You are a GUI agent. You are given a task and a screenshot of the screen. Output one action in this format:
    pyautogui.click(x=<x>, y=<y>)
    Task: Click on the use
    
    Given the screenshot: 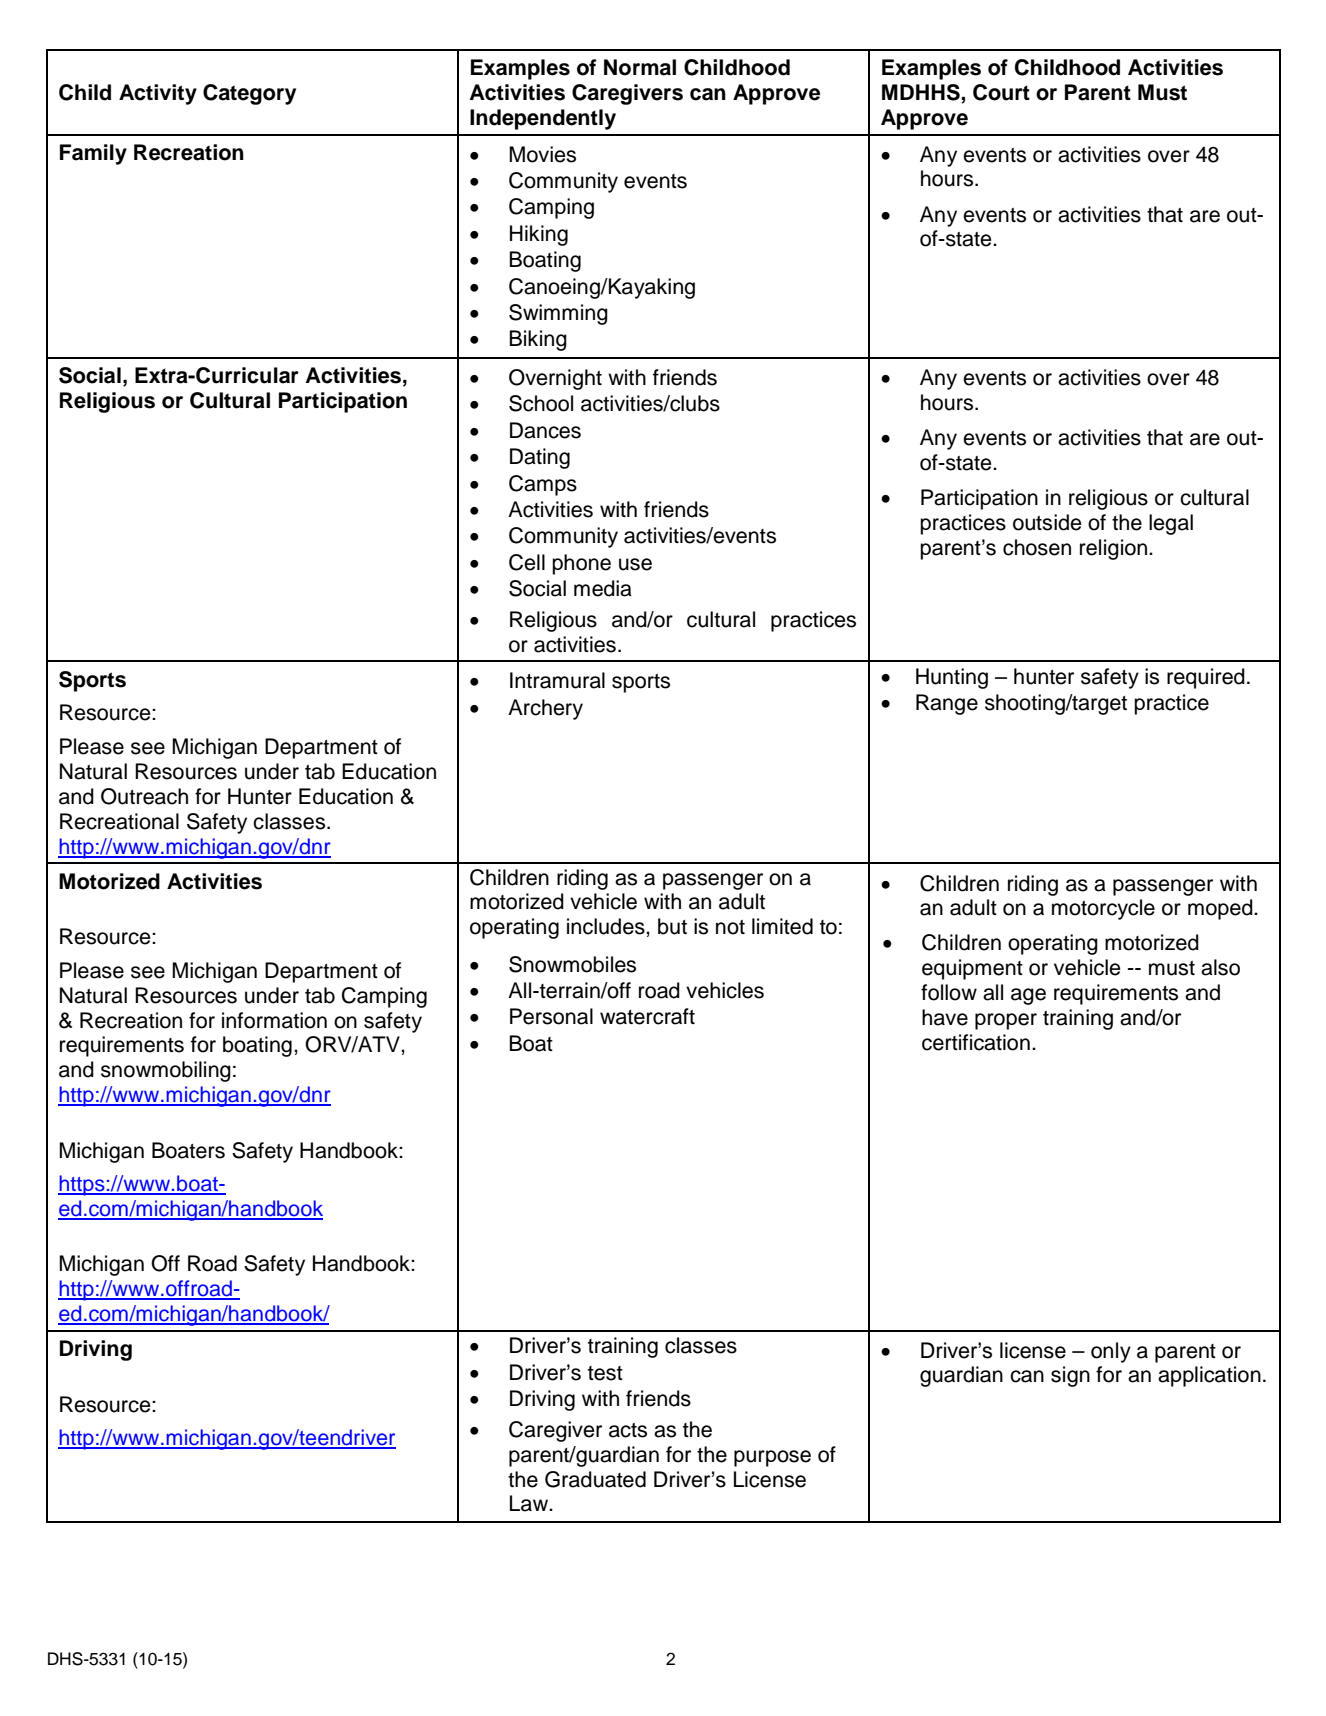 What is the action you would take?
    pyautogui.click(x=635, y=564)
